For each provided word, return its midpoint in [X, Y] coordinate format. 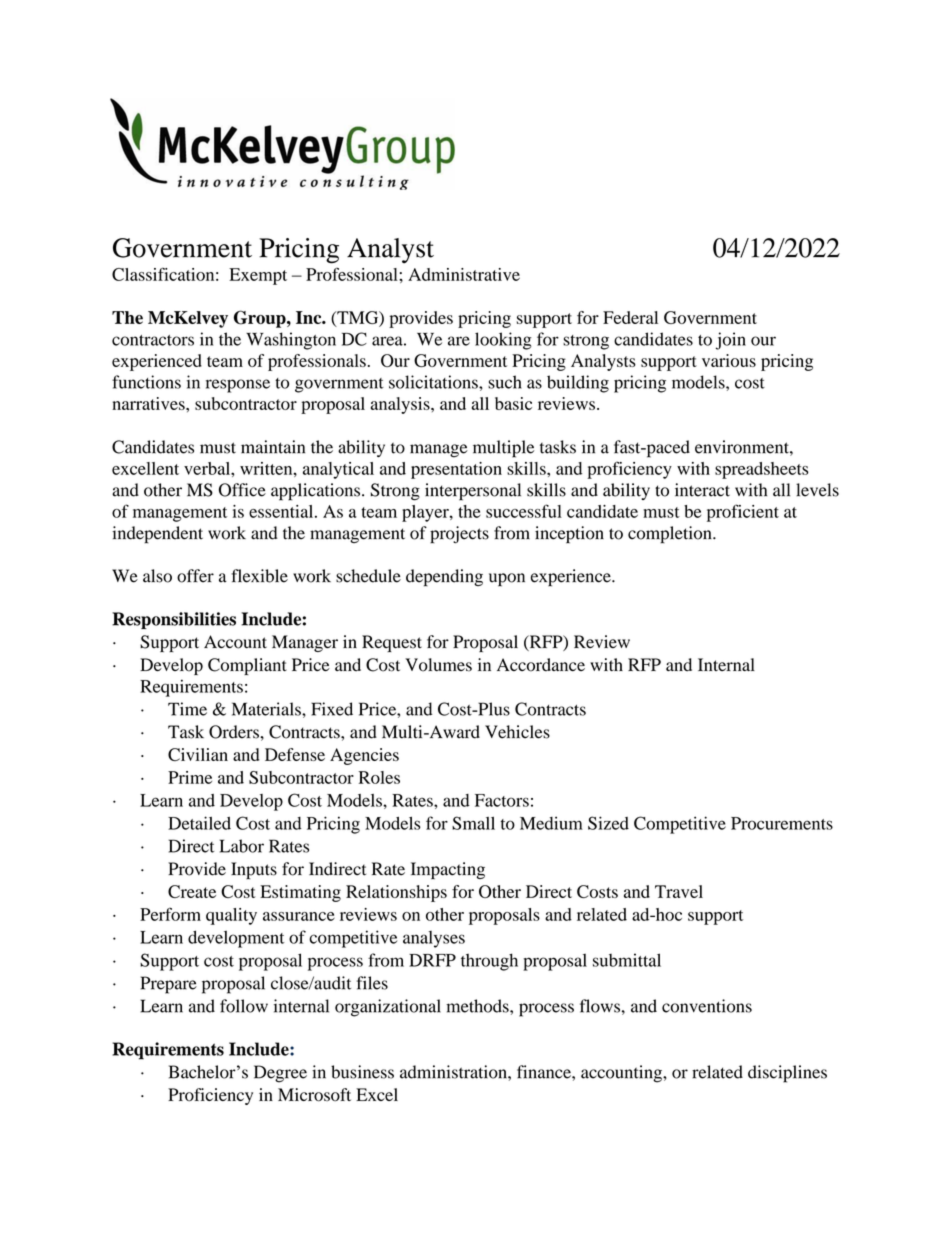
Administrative [464, 274]
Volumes [438, 665]
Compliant [247, 666]
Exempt [258, 276]
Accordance [541, 665]
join [731, 341]
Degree [280, 1074]
